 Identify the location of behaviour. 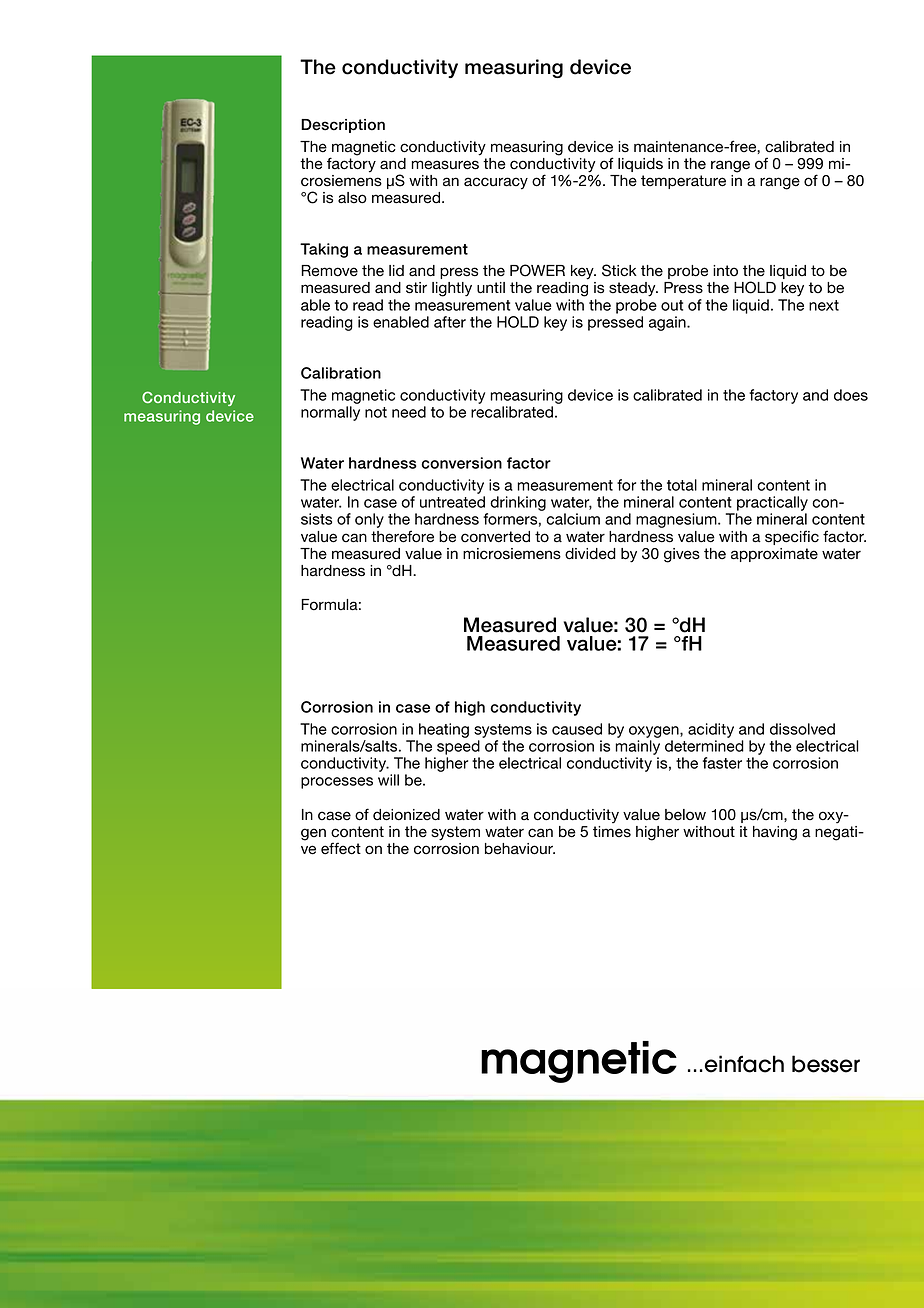
(520, 849).
